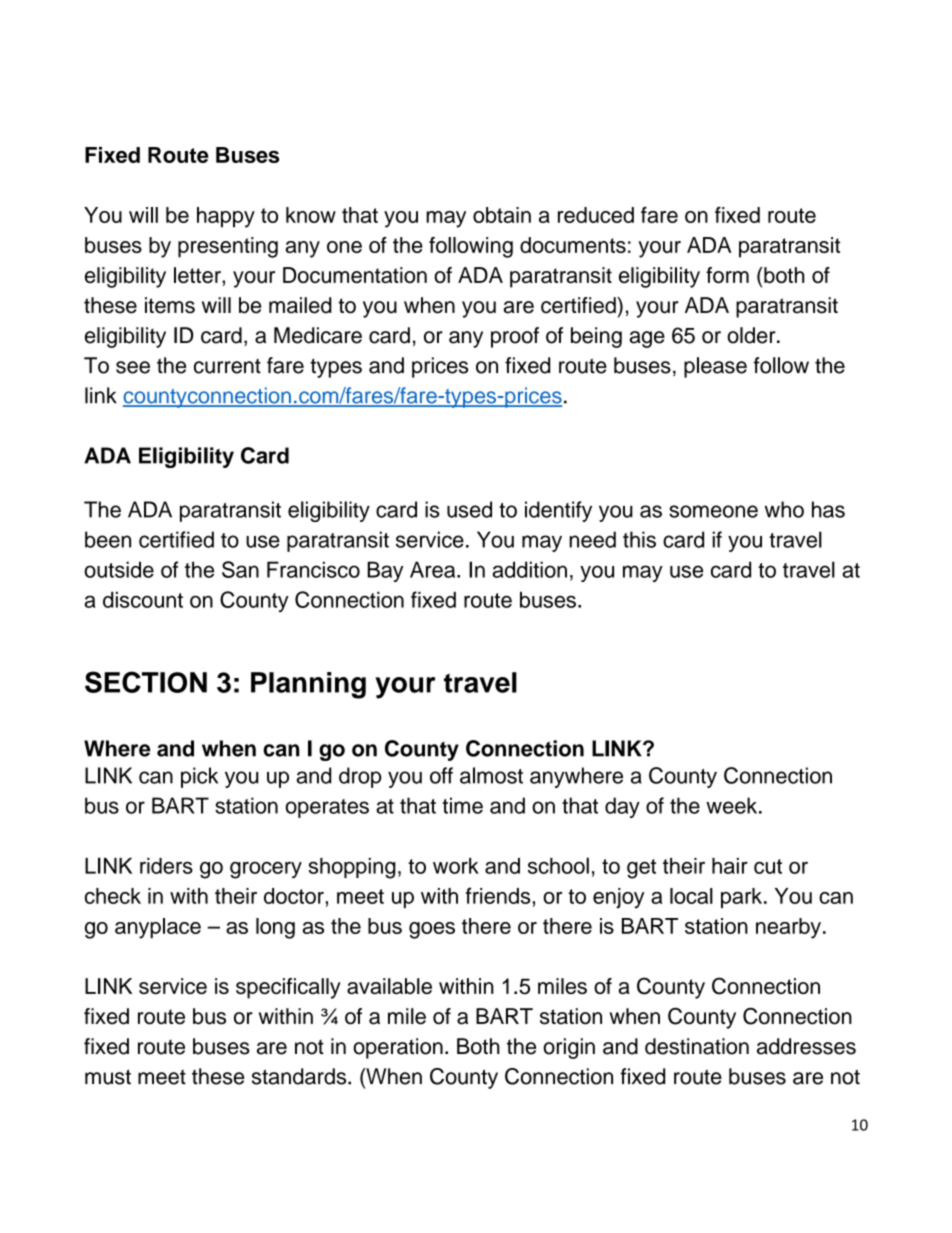  I want to click on obtain, so click(502, 215).
